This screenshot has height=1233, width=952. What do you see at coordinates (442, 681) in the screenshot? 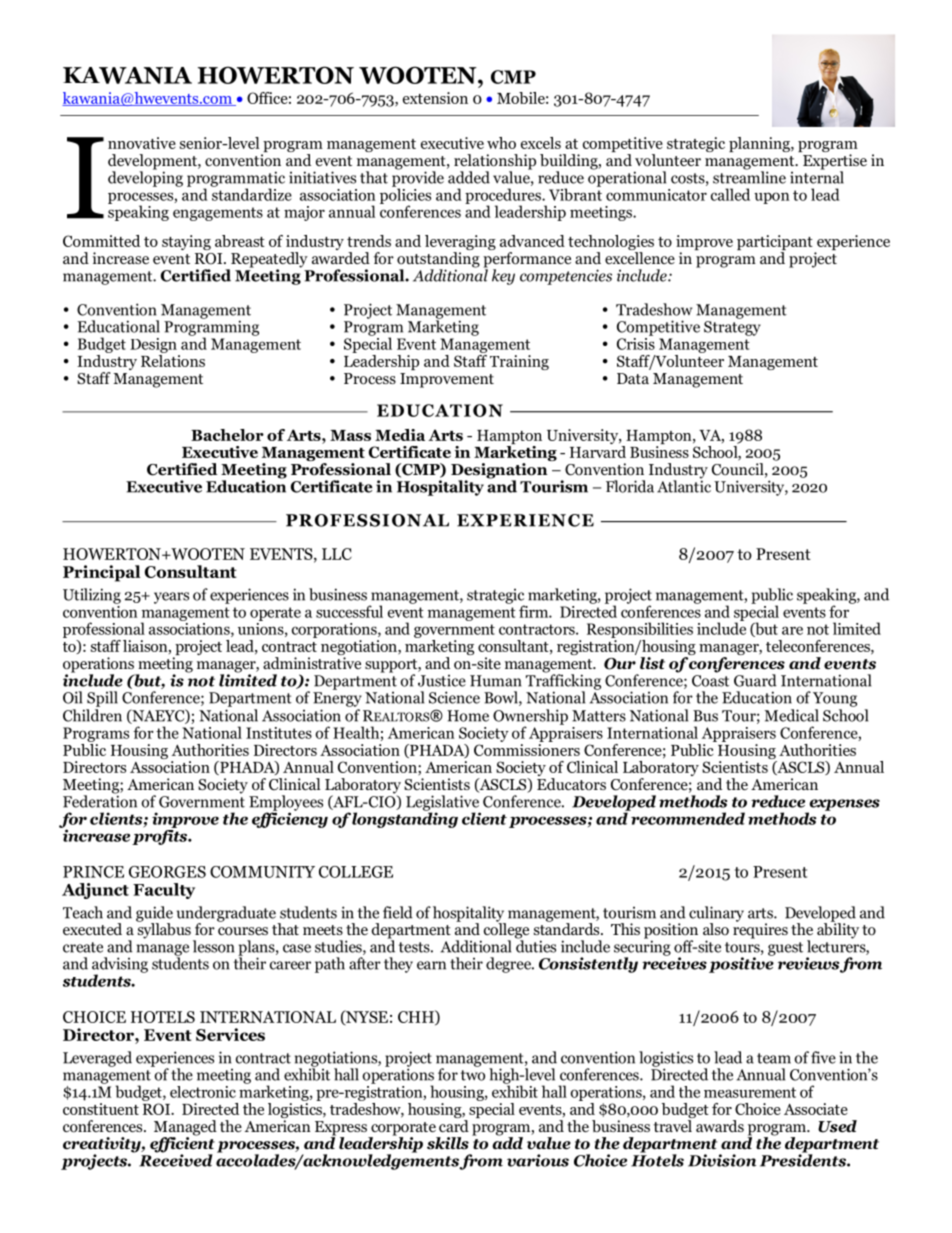
I see `Justice` at bounding box center [442, 681].
